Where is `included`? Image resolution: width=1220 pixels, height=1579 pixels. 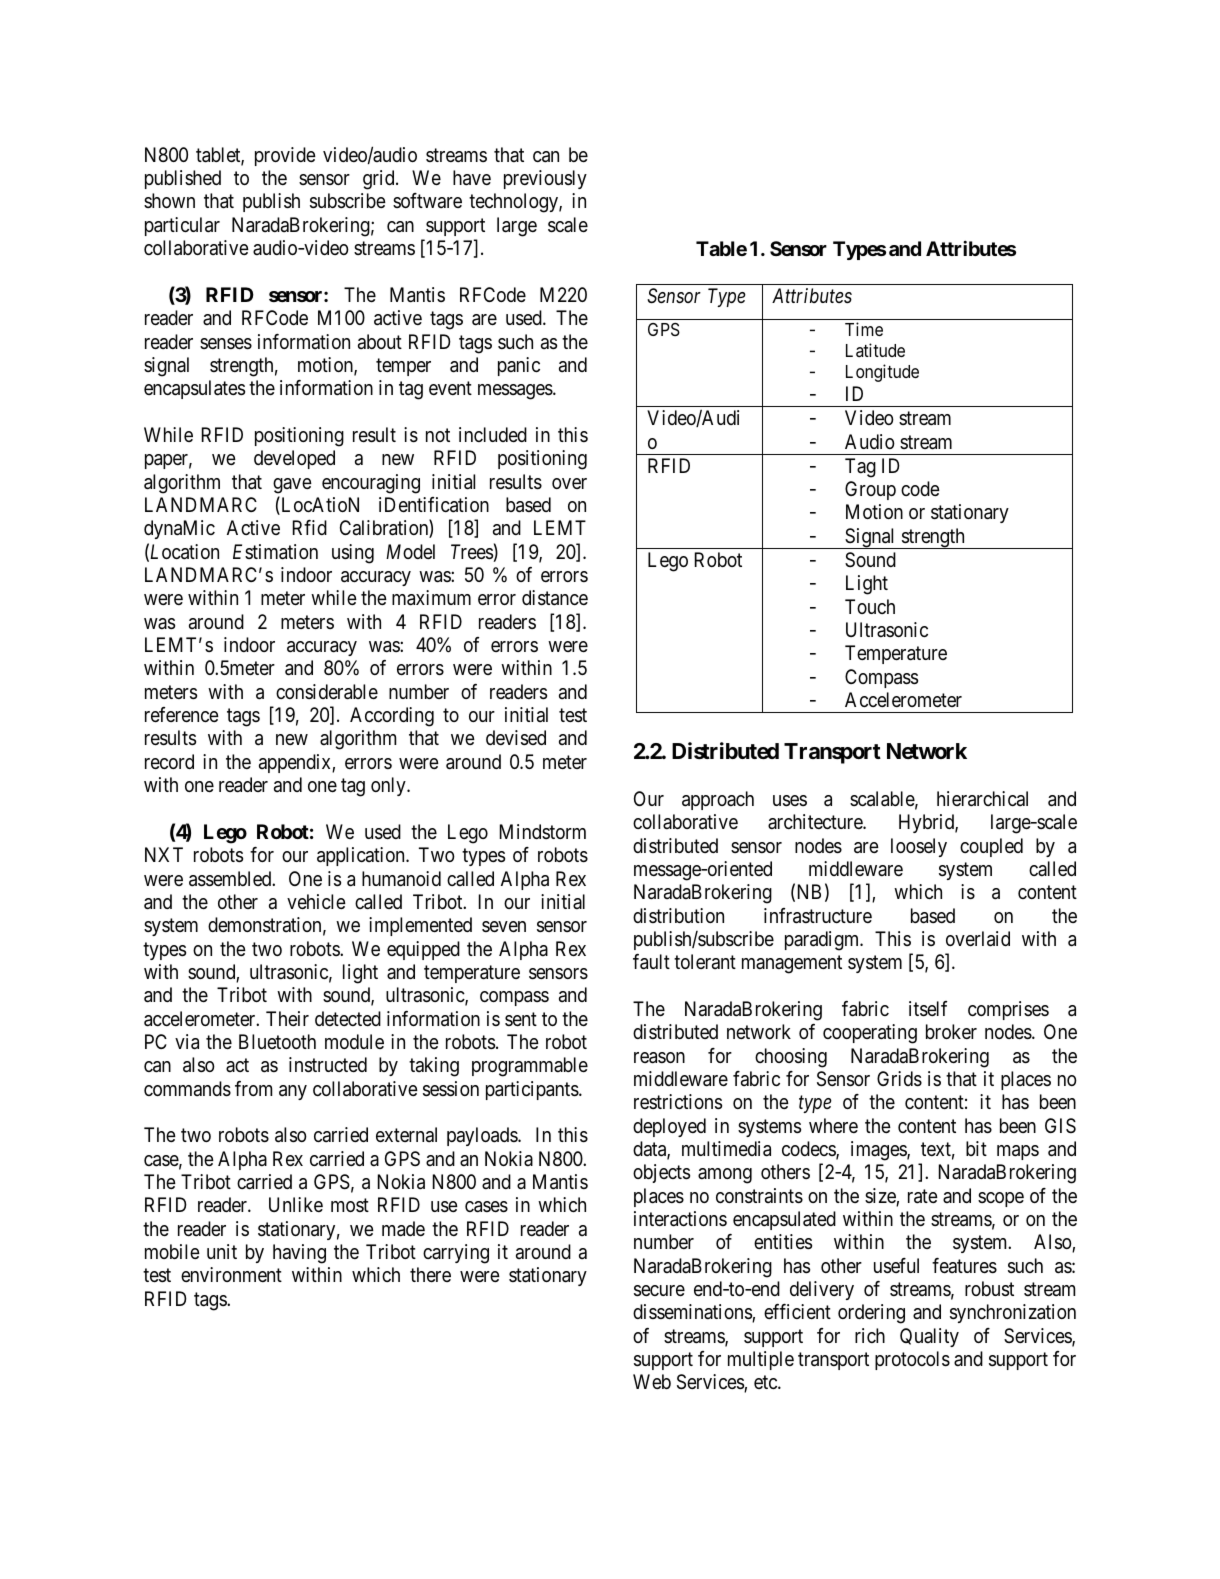
included is located at coordinates (493, 435).
